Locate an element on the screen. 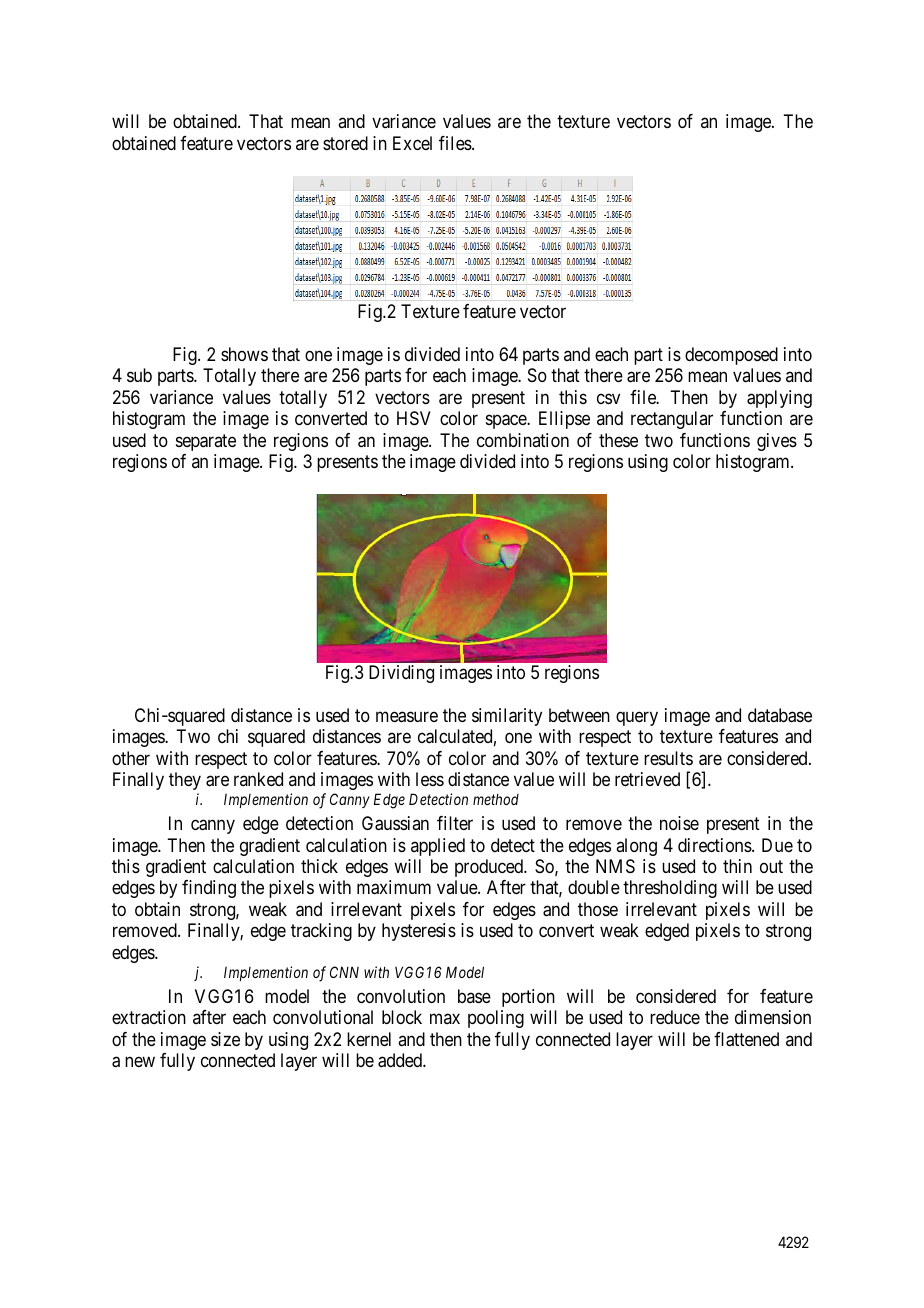 Image resolution: width=924 pixels, height=1308 pixels. gives is located at coordinates (777, 442).
